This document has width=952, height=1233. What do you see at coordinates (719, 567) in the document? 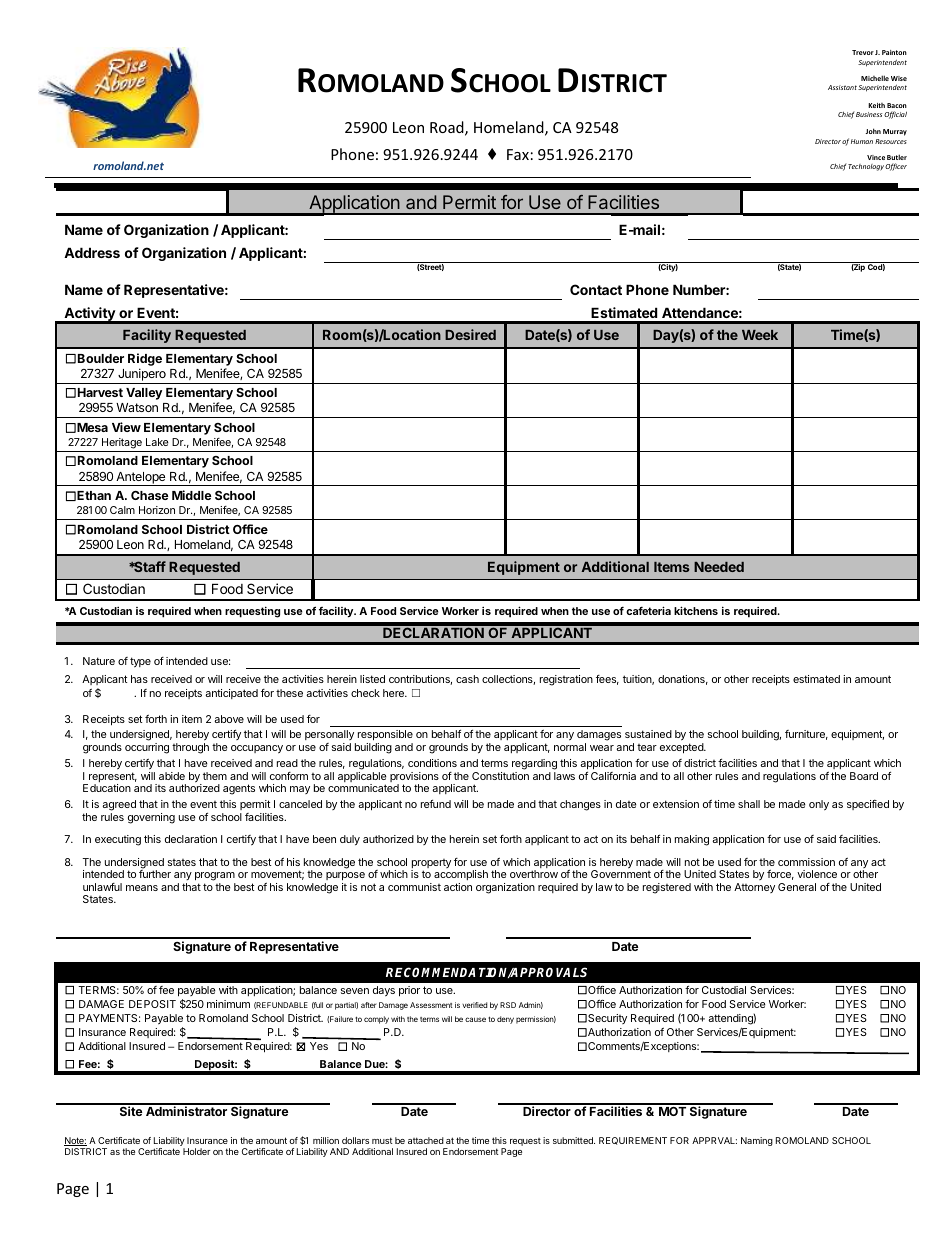
I see `Needed` at bounding box center [719, 567].
